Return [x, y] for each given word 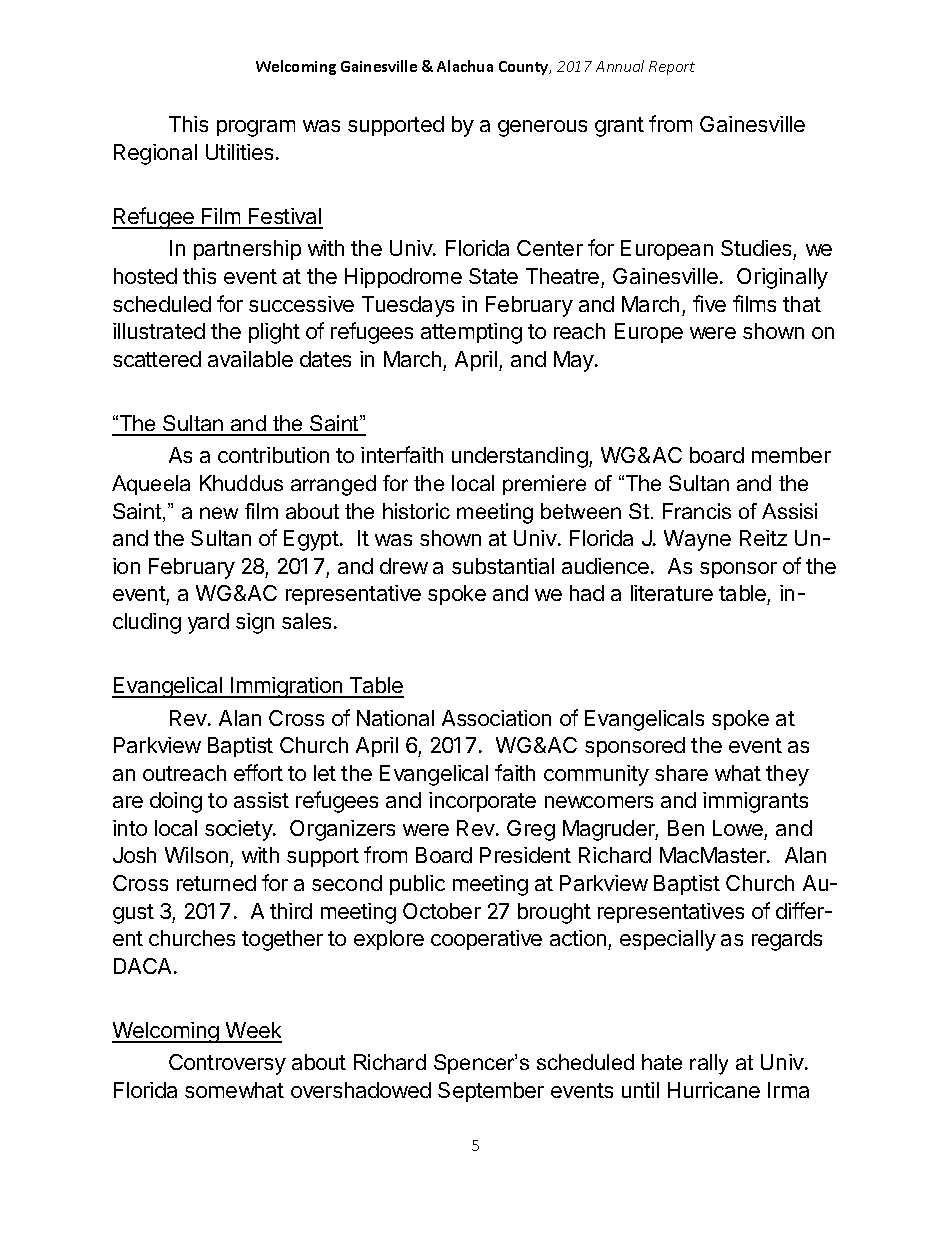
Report [672, 68]
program [256, 128]
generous [542, 128]
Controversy [227, 1064]
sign [255, 623]
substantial [503, 566]
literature [672, 593]
